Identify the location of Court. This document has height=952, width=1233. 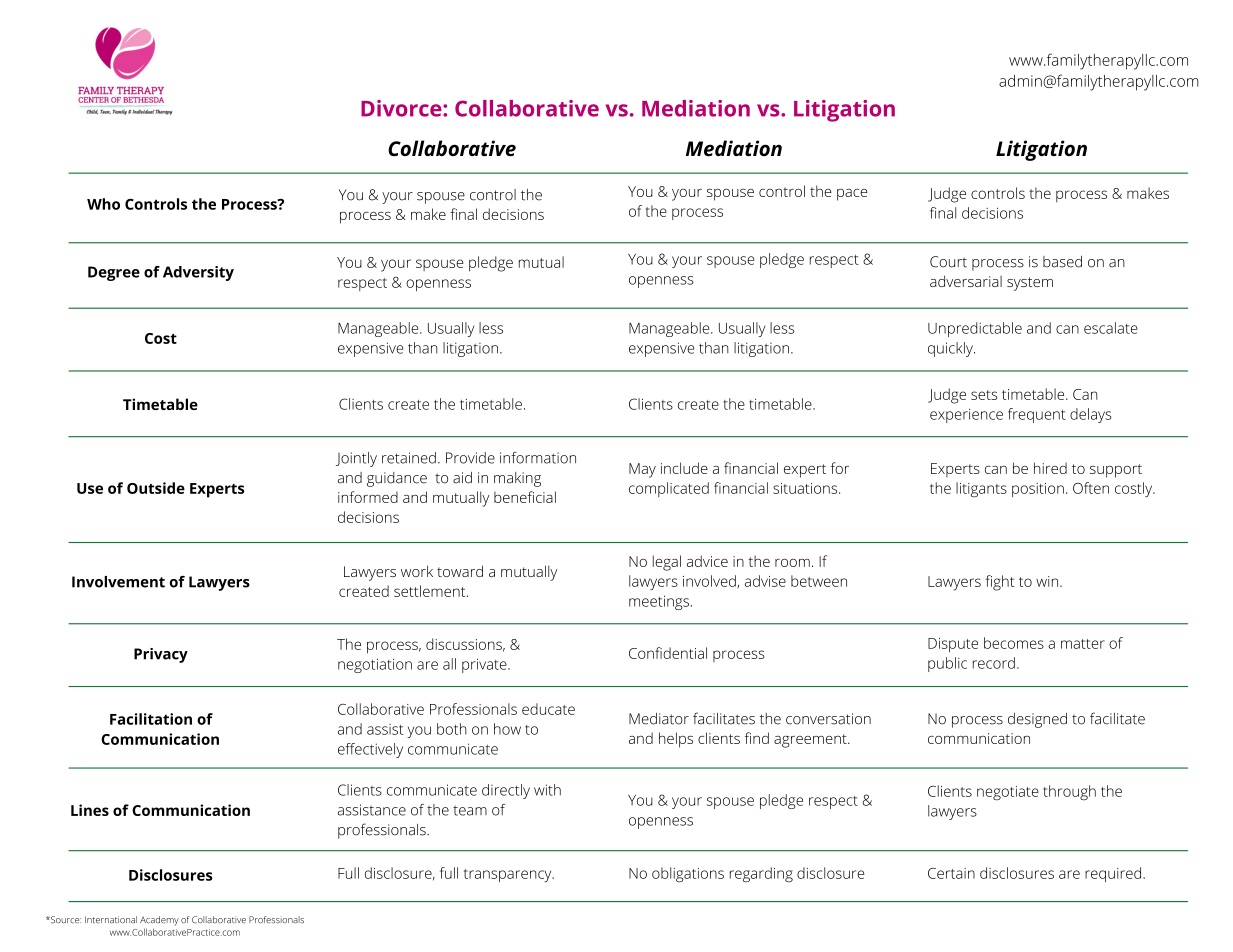
(948, 262).
